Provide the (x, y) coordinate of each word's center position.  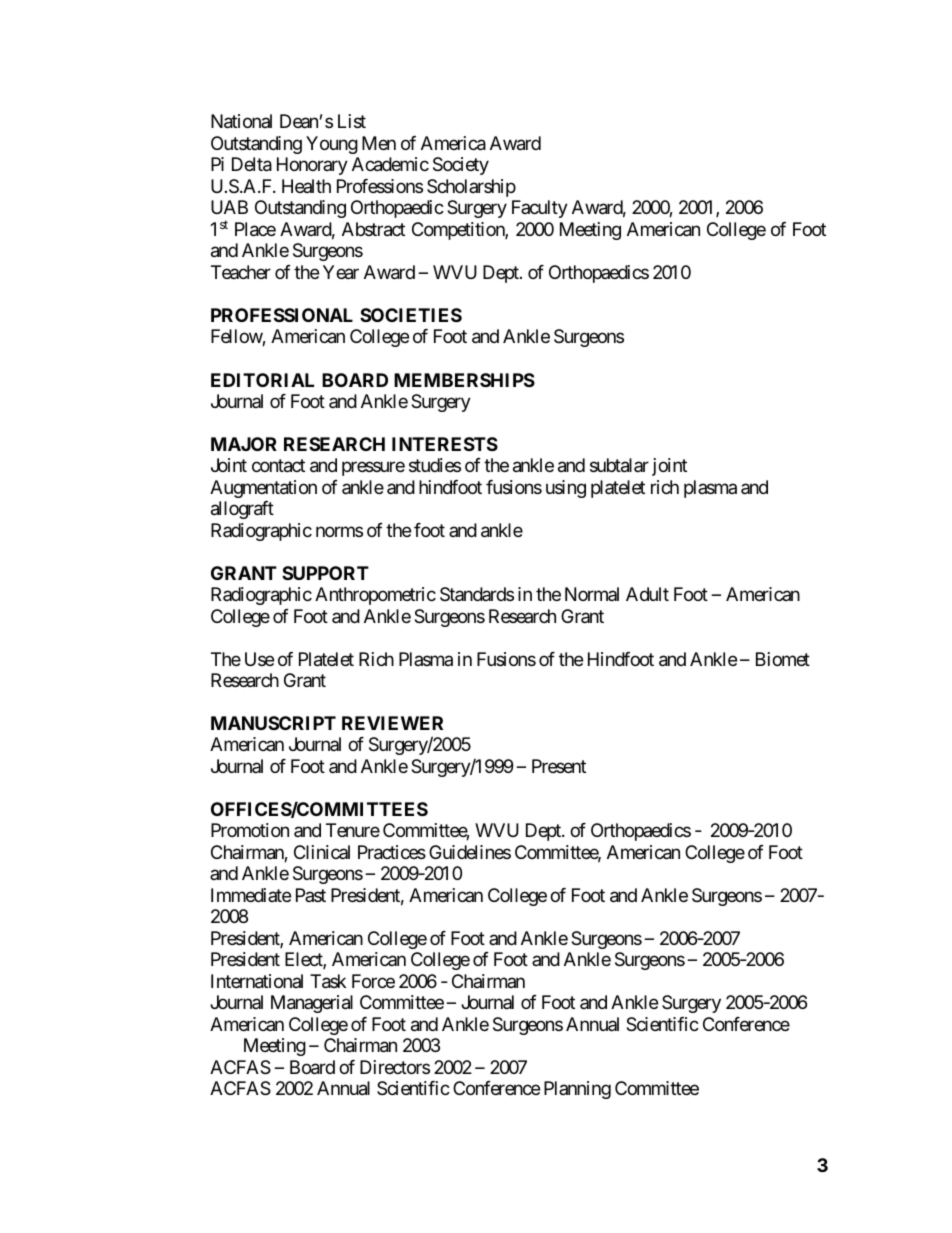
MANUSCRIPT (273, 723)
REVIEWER (392, 723)
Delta (252, 164)
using (566, 489)
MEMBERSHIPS (464, 380)
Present (559, 766)
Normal (592, 594)
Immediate (251, 895)
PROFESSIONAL (282, 315)
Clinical (322, 852)
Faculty (540, 209)
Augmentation (263, 489)
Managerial (312, 1004)
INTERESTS (445, 444)
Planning (577, 1090)
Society (461, 166)
